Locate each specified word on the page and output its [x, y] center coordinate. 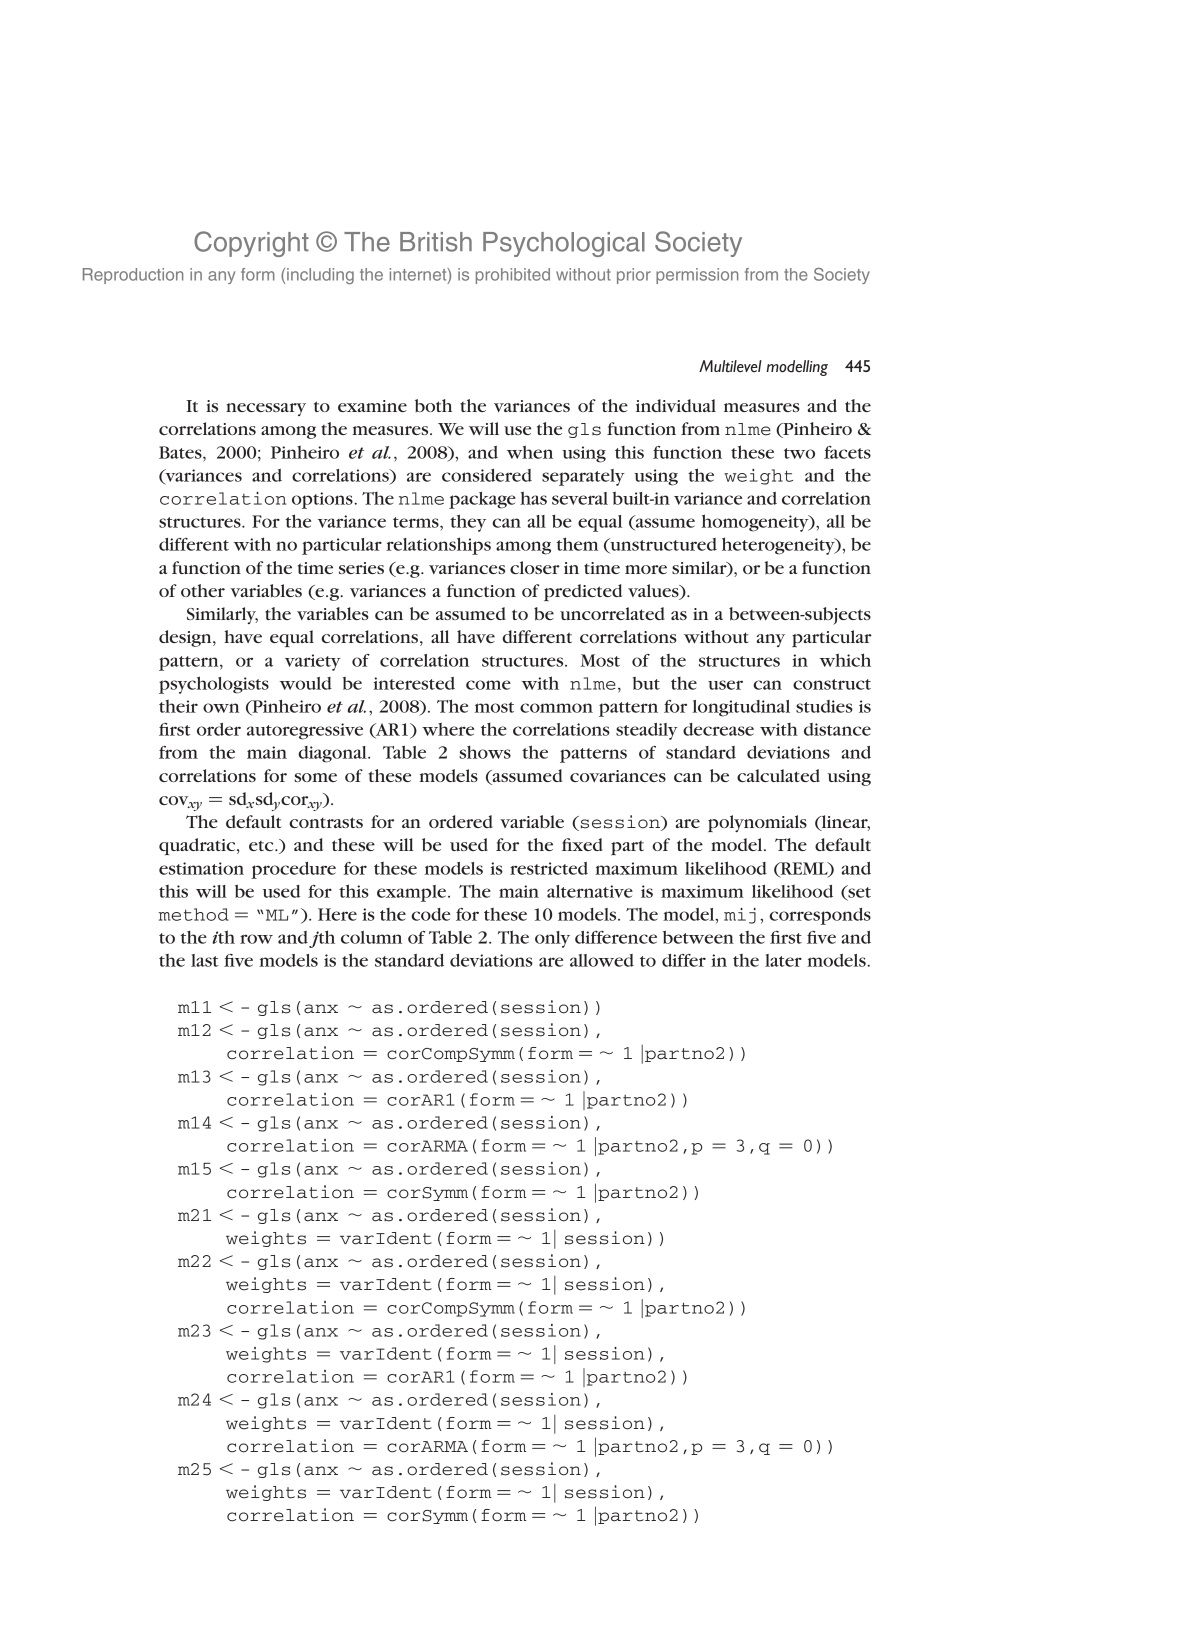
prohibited [513, 276]
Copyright [251, 244]
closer [535, 567]
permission [697, 276]
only [552, 939]
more [646, 569]
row [256, 939]
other [203, 590]
